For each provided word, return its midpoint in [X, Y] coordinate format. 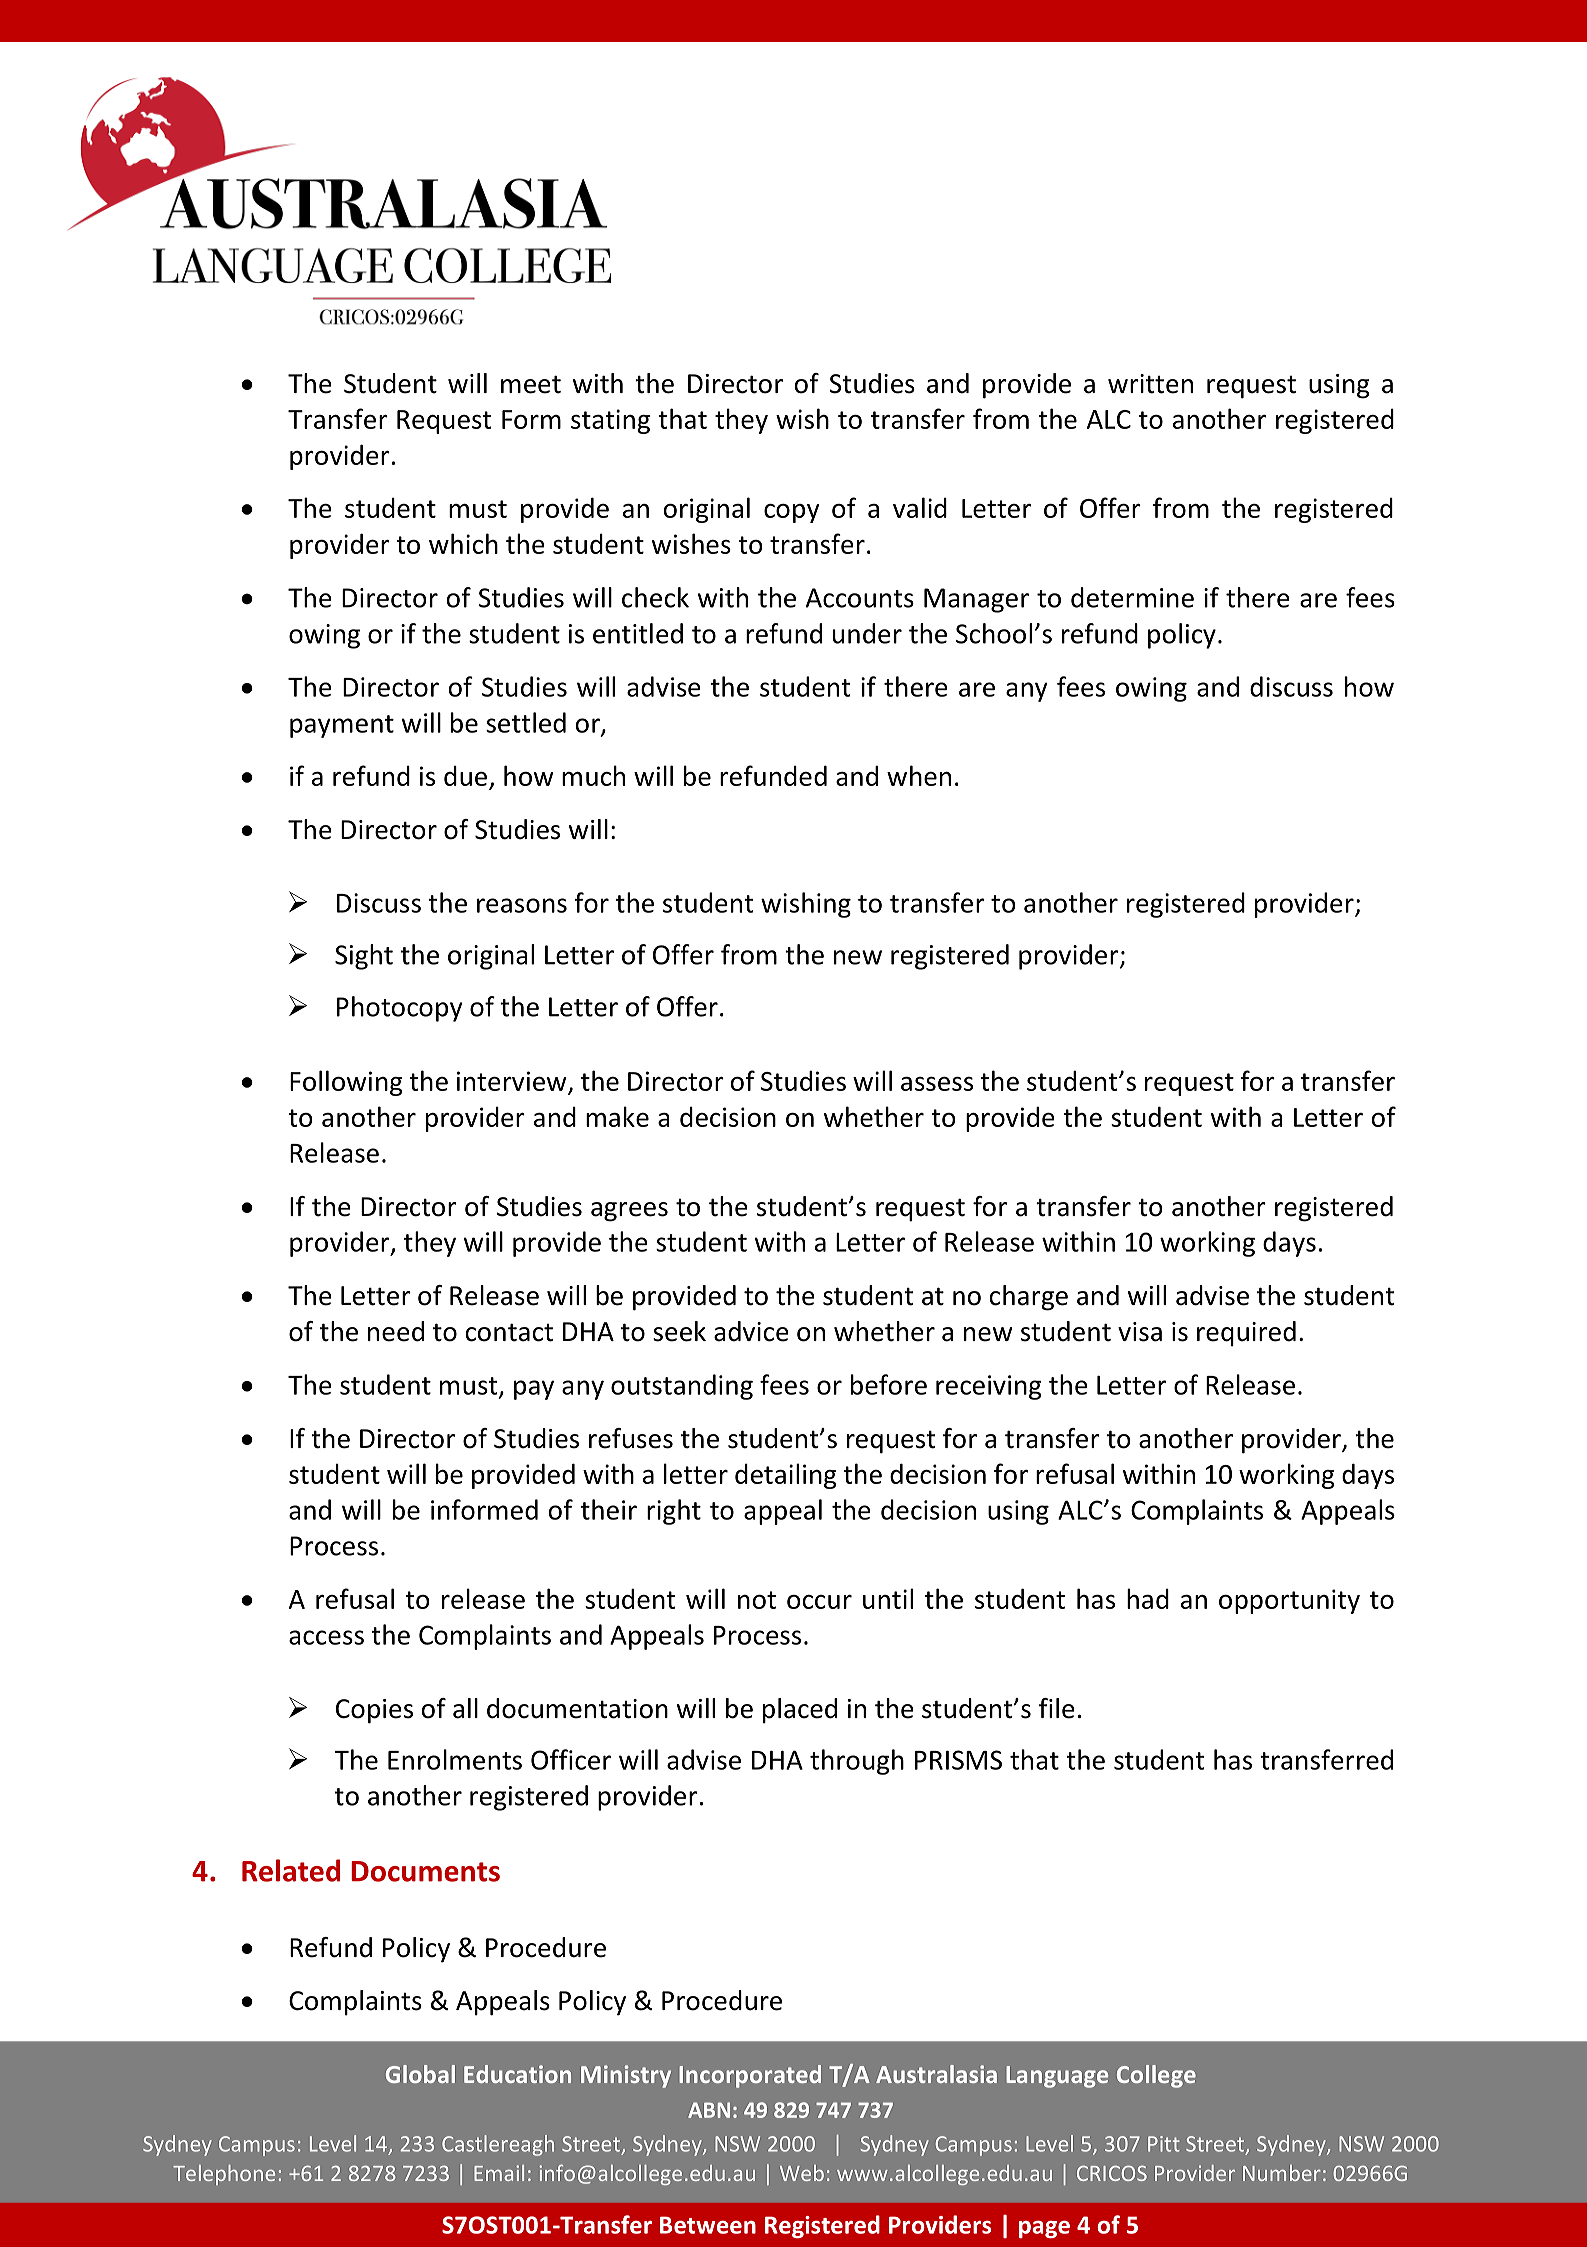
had [1148, 1598]
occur [819, 1602]
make [617, 1116]
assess [937, 1084]
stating [610, 421]
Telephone [224, 2175]
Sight [364, 957]
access [326, 1637]
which [463, 543]
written [1150, 384]
